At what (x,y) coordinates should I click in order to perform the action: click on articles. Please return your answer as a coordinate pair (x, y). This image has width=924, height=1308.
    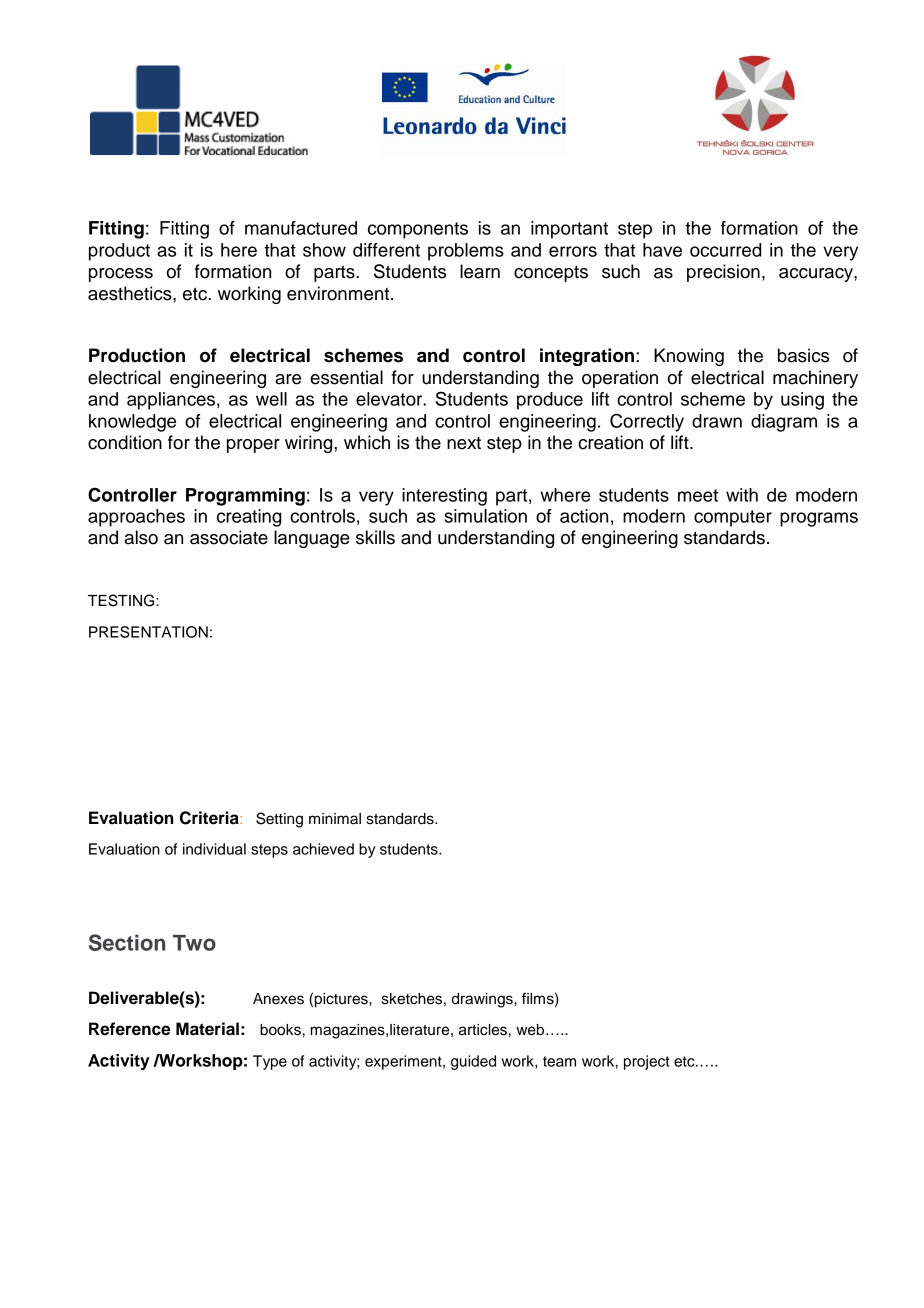
    Looking at the image, I should click on (483, 1030).
